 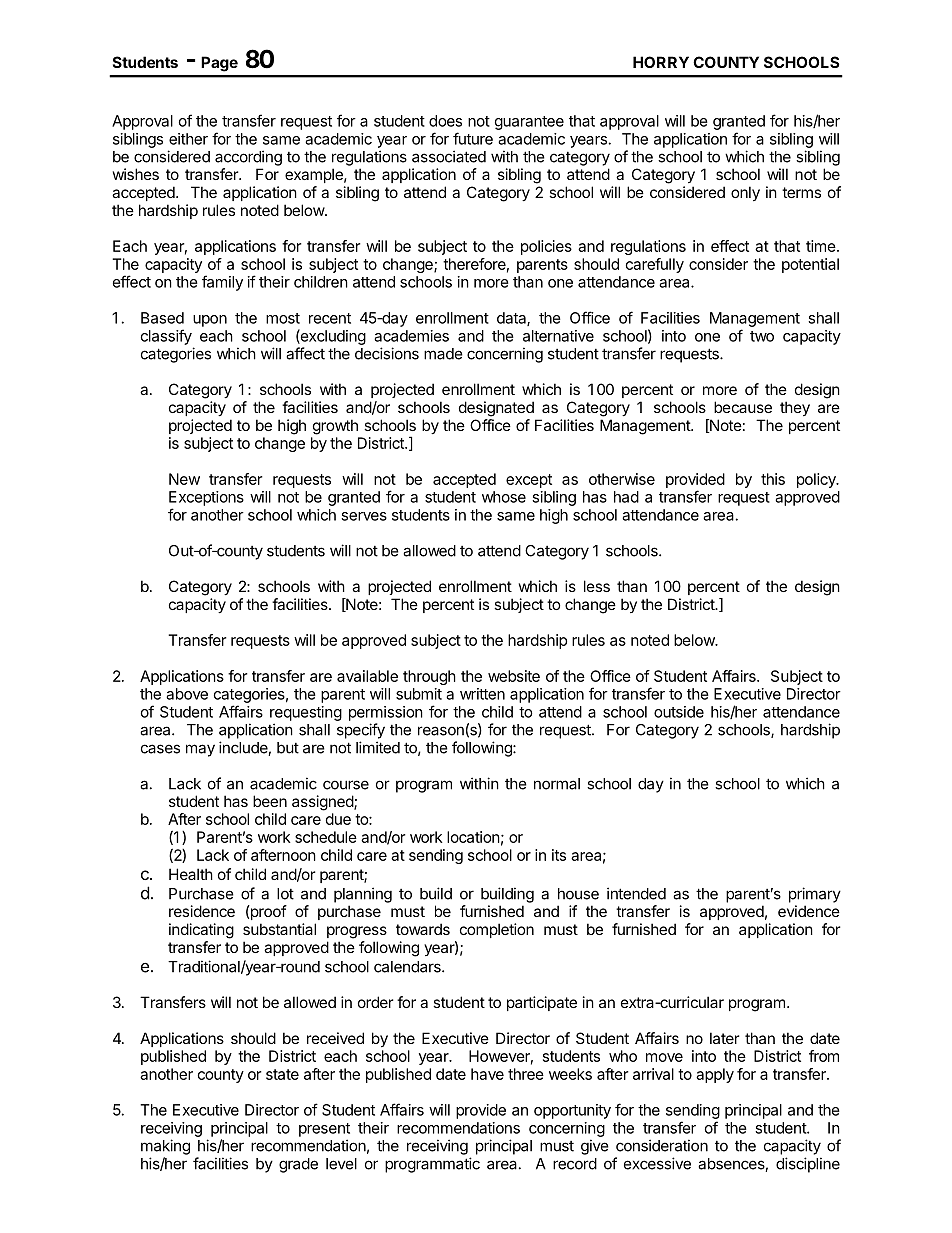 What do you see at coordinates (165, 1147) in the screenshot?
I see `making` at bounding box center [165, 1147].
